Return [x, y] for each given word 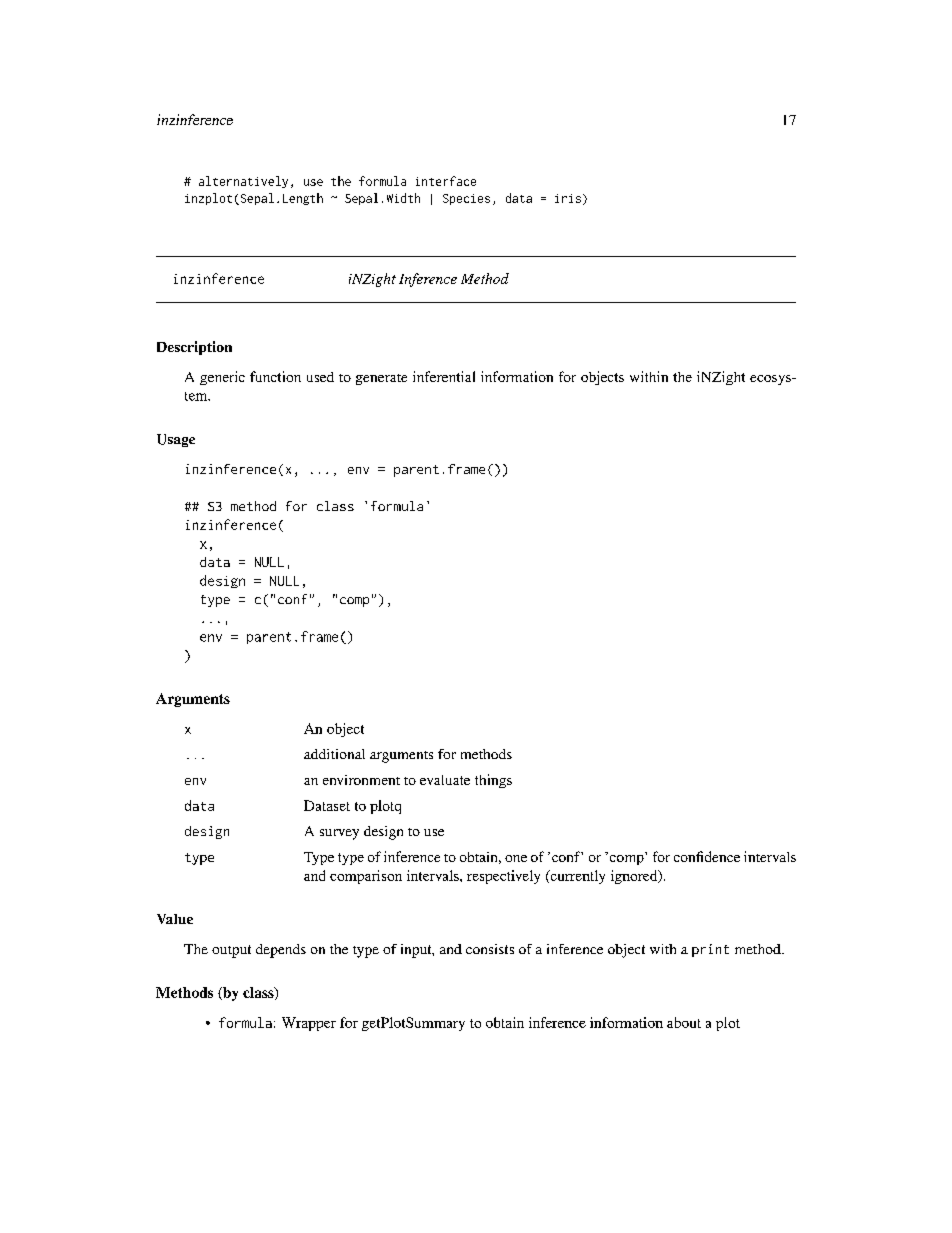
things [493, 781]
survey [339, 834]
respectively [503, 877]
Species [466, 199]
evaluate [445, 780]
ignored [635, 877]
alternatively [243, 182]
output [231, 951]
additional [334, 754]
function [275, 376]
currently [576, 877]
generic [222, 378]
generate [381, 379]
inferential [444, 376]
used [320, 377]
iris [568, 198]
